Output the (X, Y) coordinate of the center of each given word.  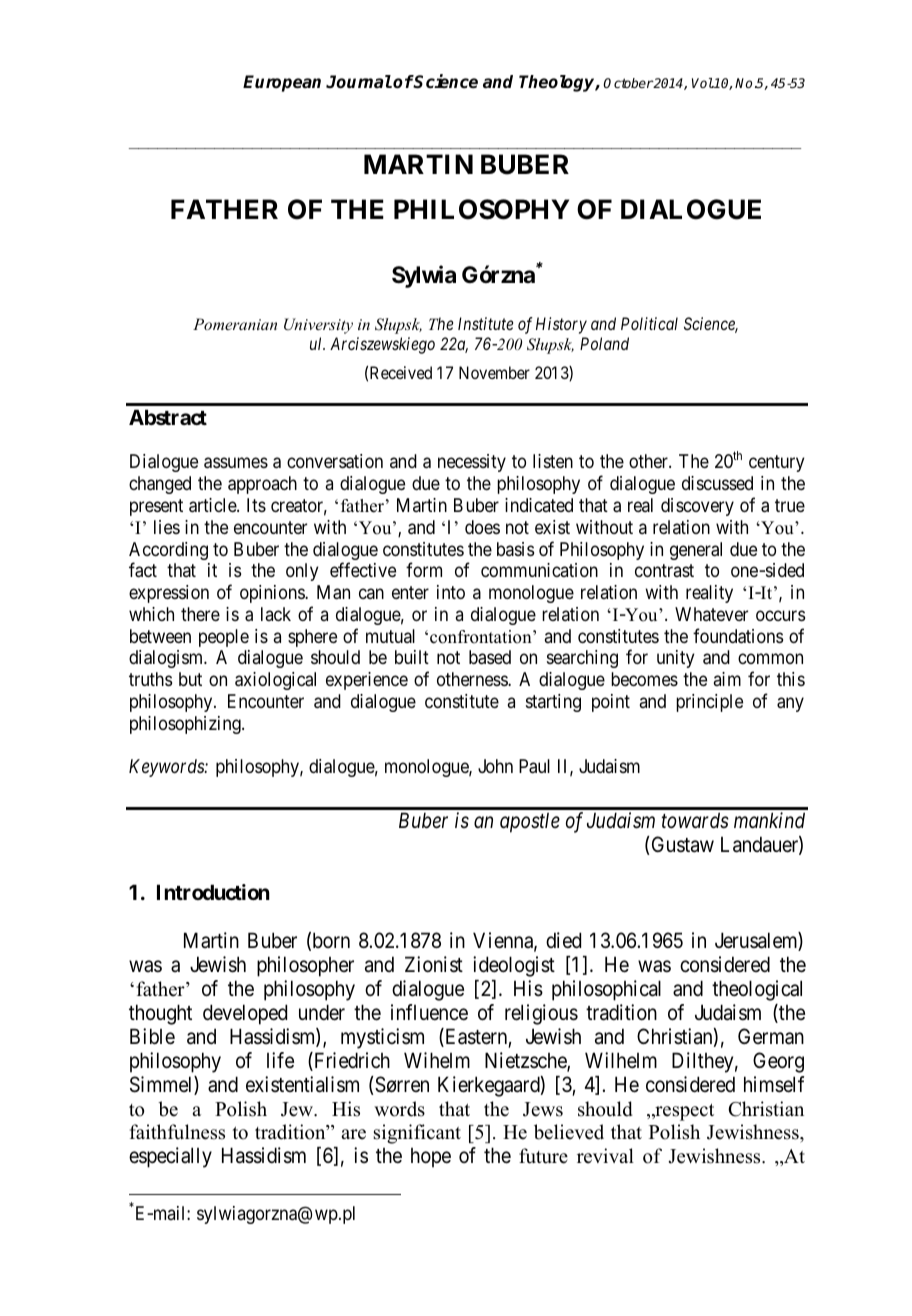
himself (774, 1084)
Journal (359, 82)
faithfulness (177, 1132)
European (282, 83)
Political (649, 323)
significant (417, 1134)
